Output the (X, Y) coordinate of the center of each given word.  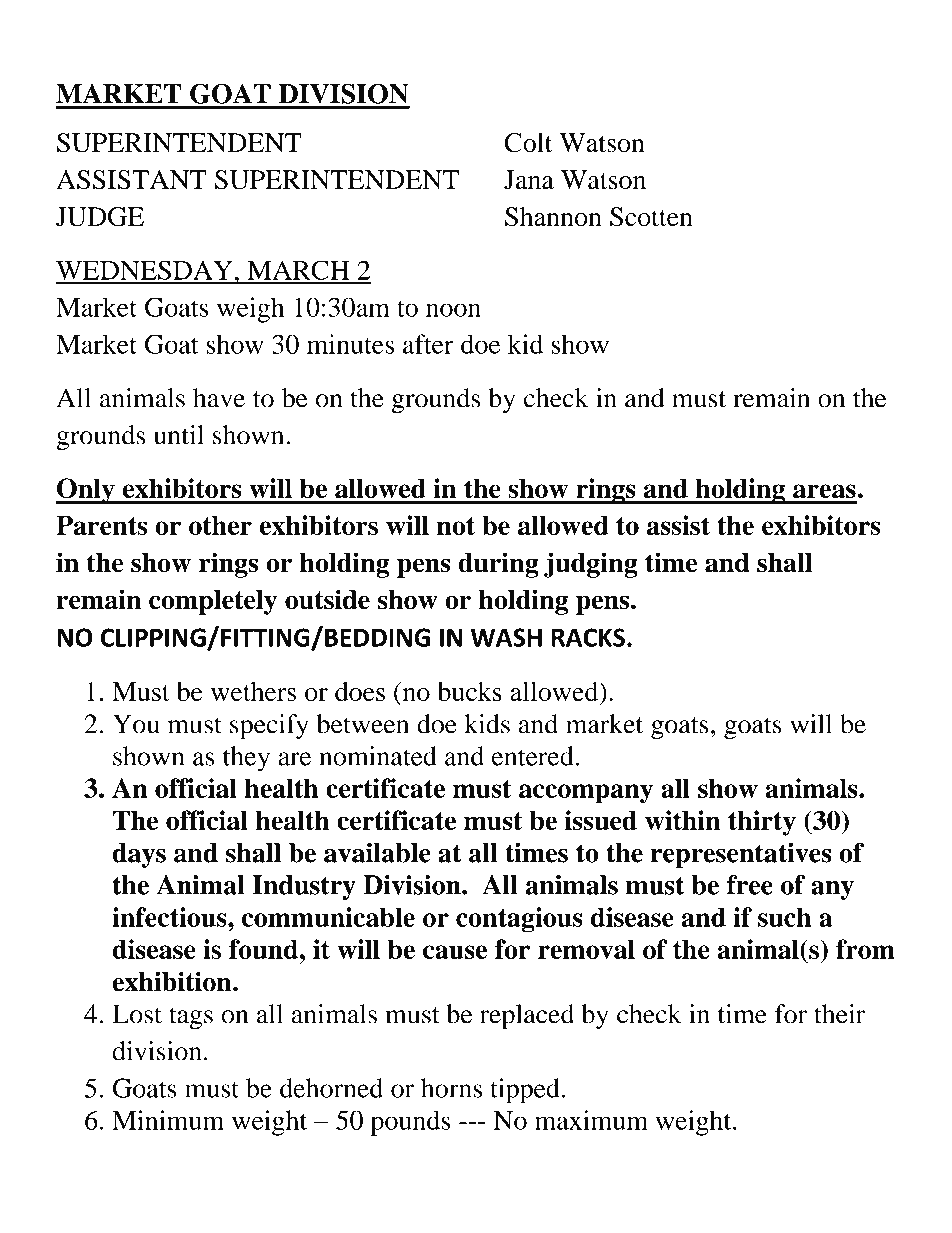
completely (213, 602)
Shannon (553, 217)
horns (451, 1088)
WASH (506, 637)
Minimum (168, 1120)
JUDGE (100, 217)
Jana (529, 179)
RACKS (588, 637)
